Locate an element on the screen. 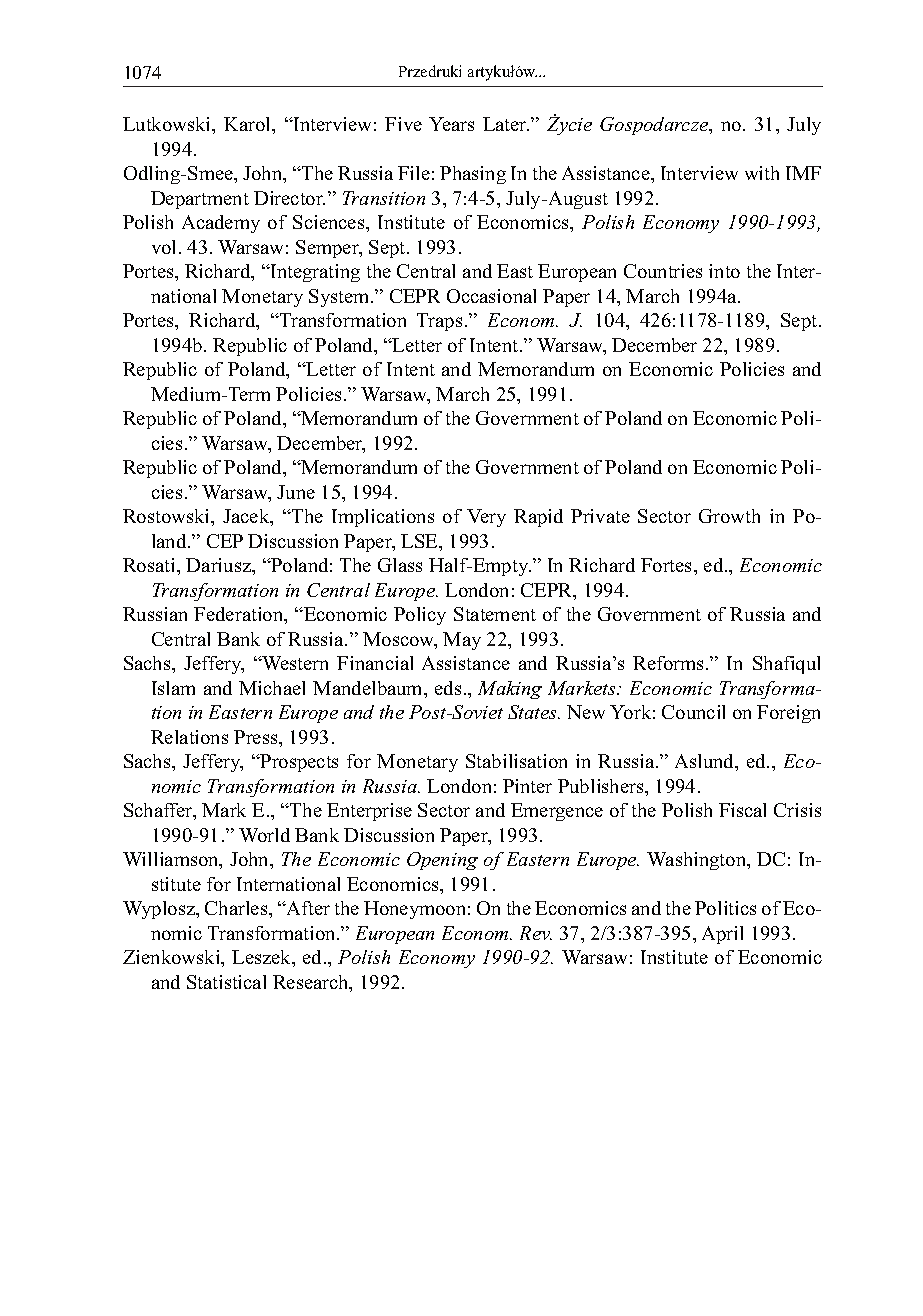 Image resolution: width=923 pixels, height=1316 pixels. with is located at coordinates (762, 173).
